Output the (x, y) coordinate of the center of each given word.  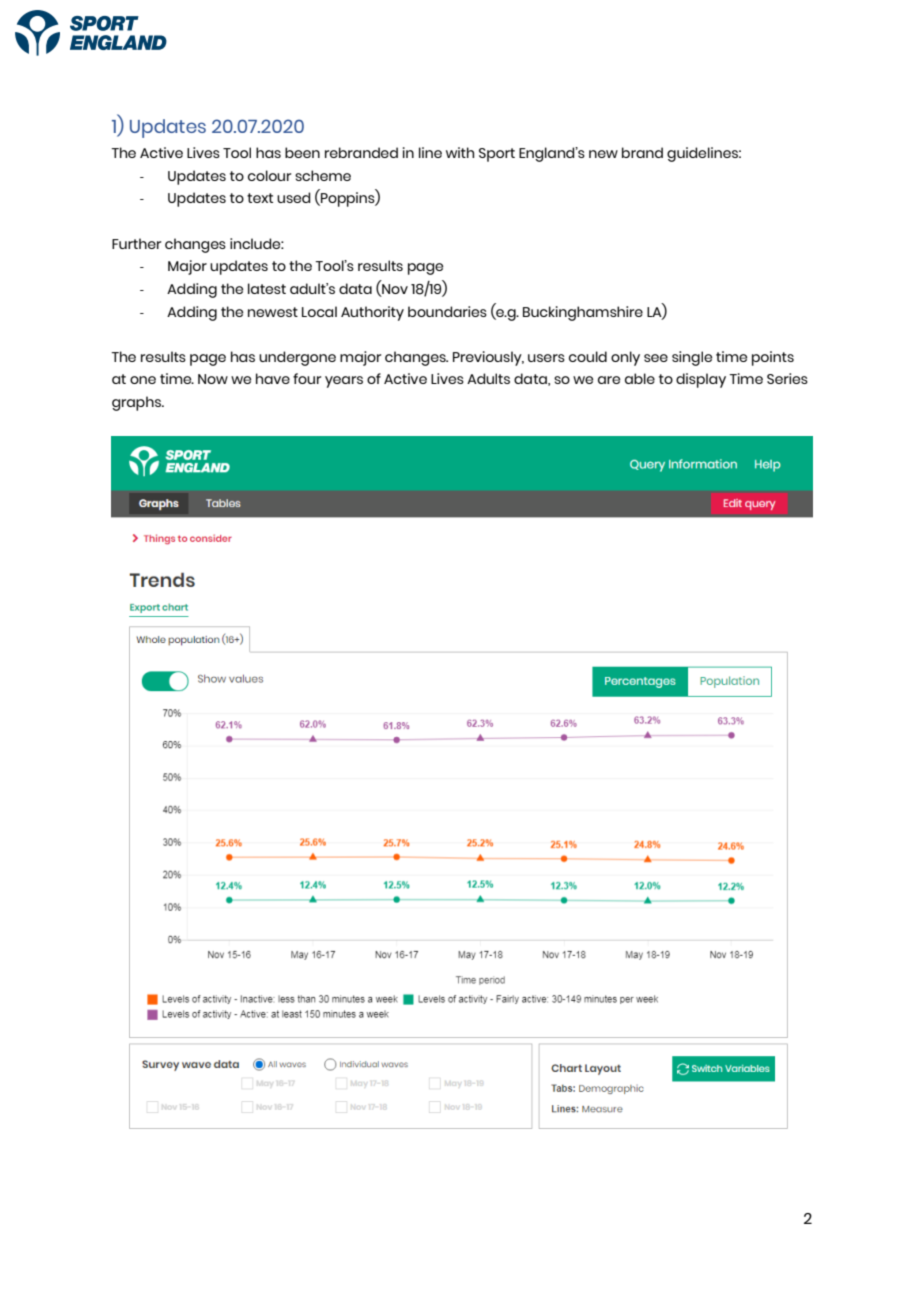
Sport (497, 155)
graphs (137, 403)
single (692, 358)
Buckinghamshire (583, 313)
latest (267, 288)
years (344, 382)
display (701, 380)
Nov (394, 288)
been (302, 152)
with (460, 152)
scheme (323, 175)
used (294, 197)
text (260, 198)
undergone (297, 358)
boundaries (447, 311)
